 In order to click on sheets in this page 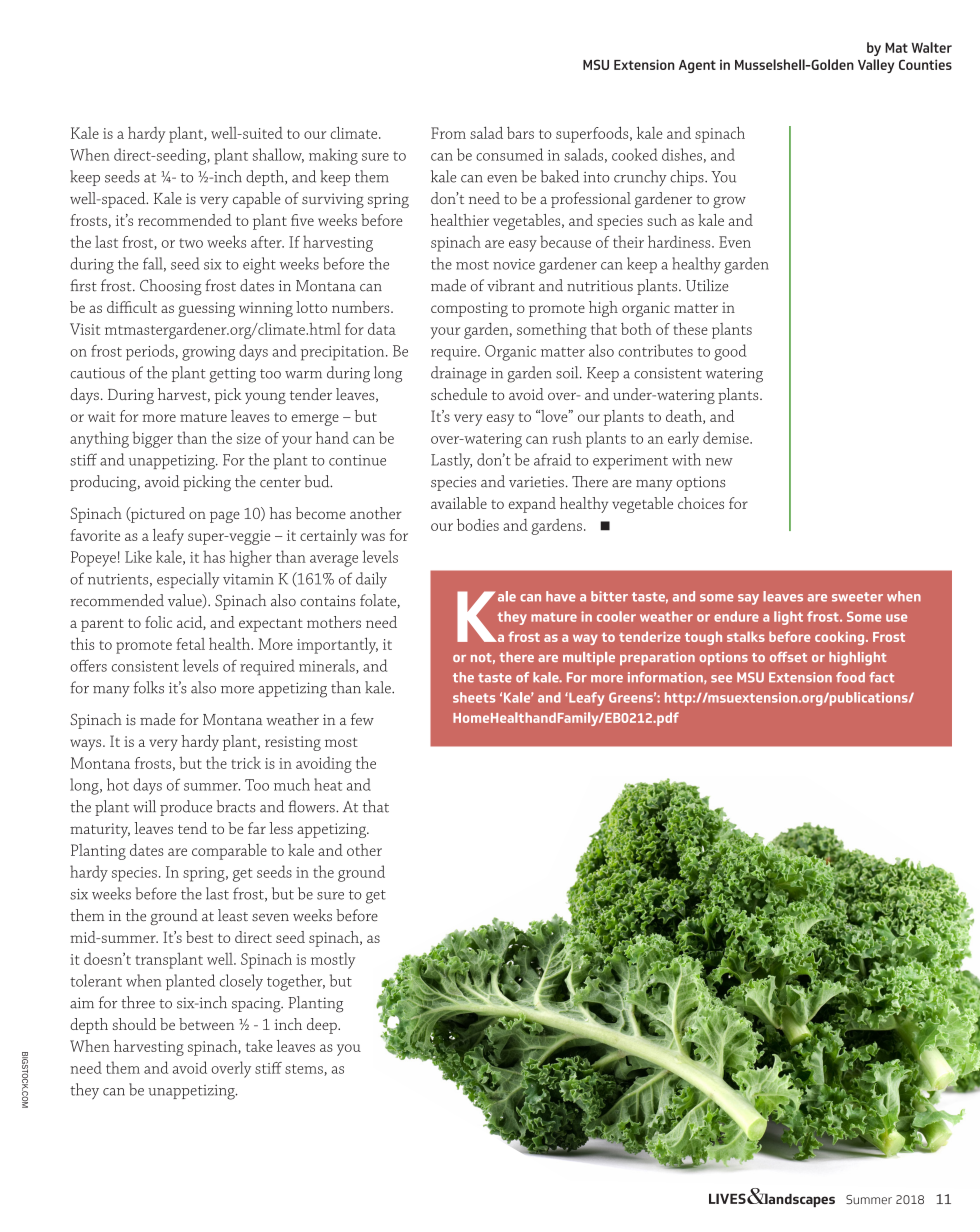, I will do `click(474, 697)`.
